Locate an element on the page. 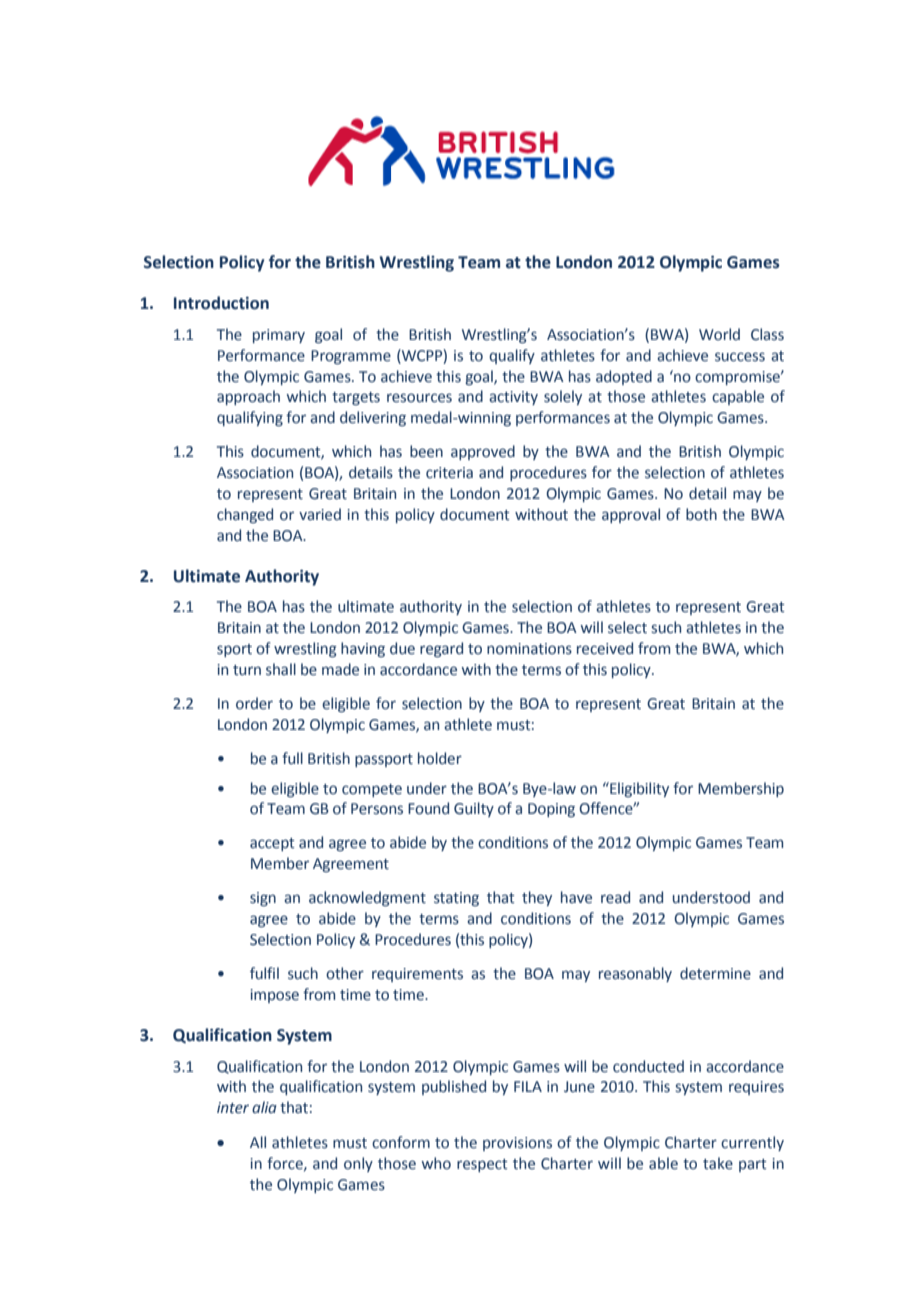 This page has width=924, height=1308. primary is located at coordinates (279, 336).
